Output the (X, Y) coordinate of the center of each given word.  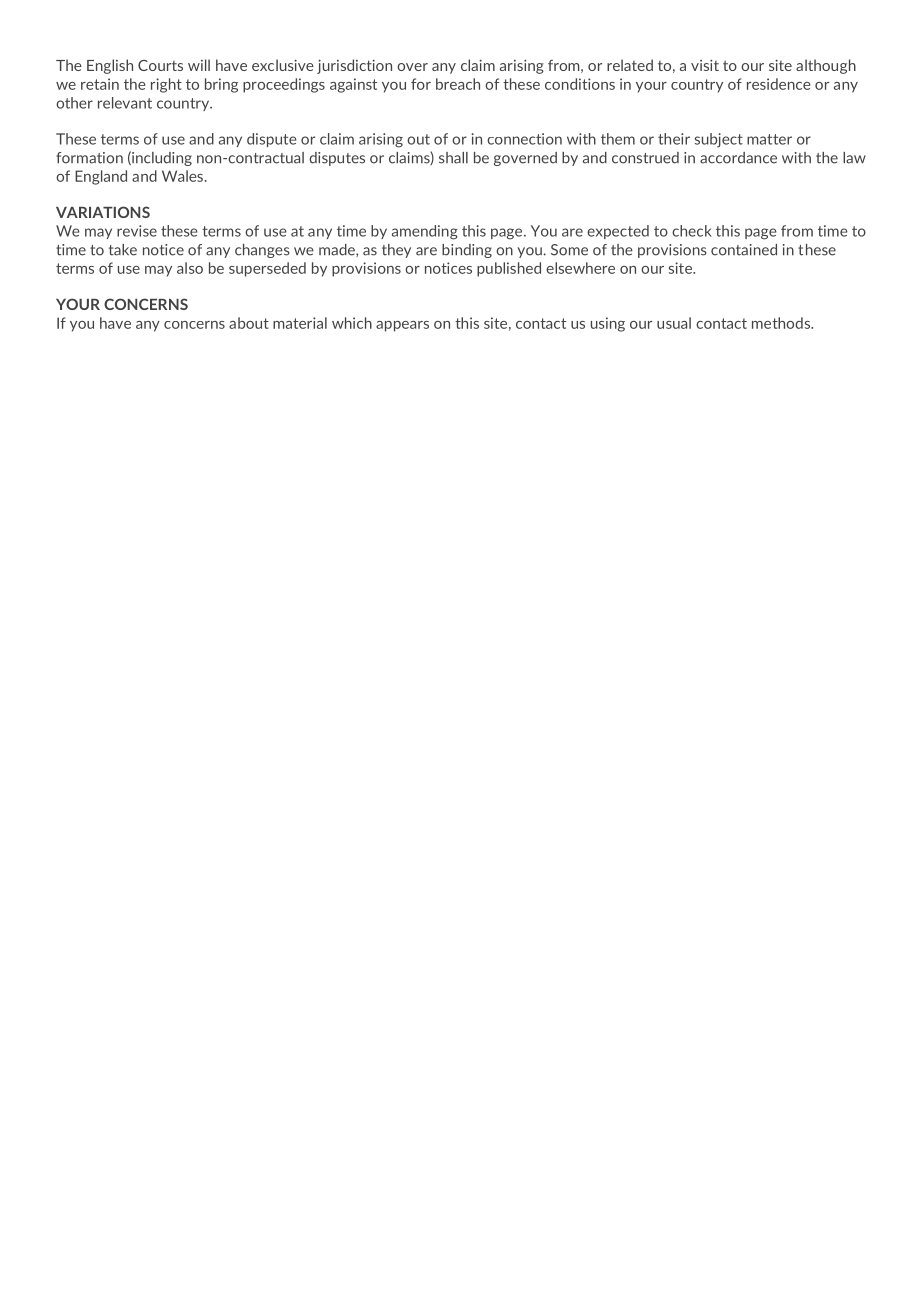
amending (425, 232)
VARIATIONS (103, 212)
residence (778, 84)
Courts (160, 65)
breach (458, 84)
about (249, 323)
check (692, 231)
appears (402, 326)
